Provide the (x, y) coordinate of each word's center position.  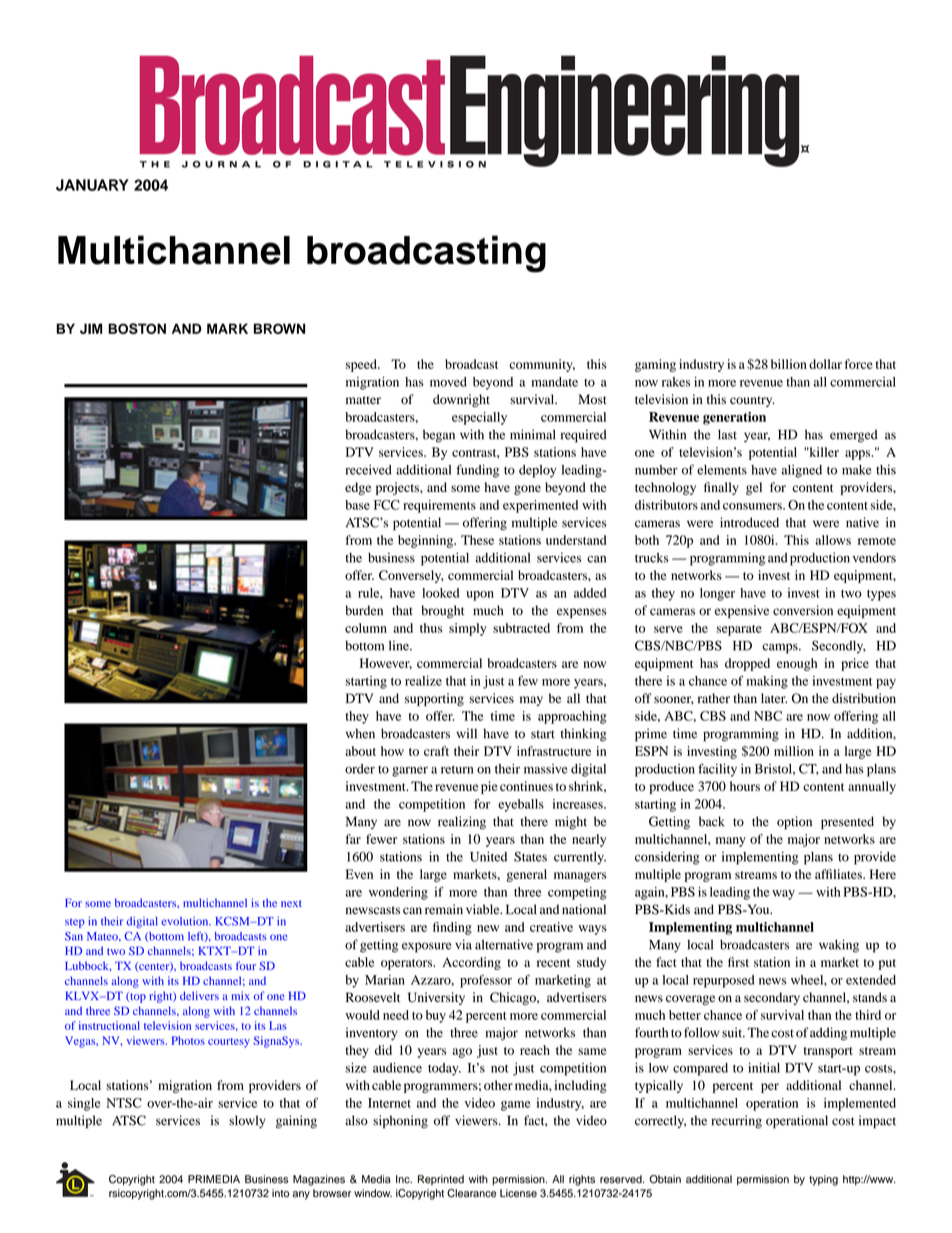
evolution (186, 921)
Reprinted (441, 1180)
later (774, 698)
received (369, 470)
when (360, 734)
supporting (434, 699)
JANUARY (92, 185)
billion (789, 364)
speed (362, 365)
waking (839, 946)
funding (477, 471)
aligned (802, 471)
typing (823, 1180)
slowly (247, 1121)
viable (484, 909)
